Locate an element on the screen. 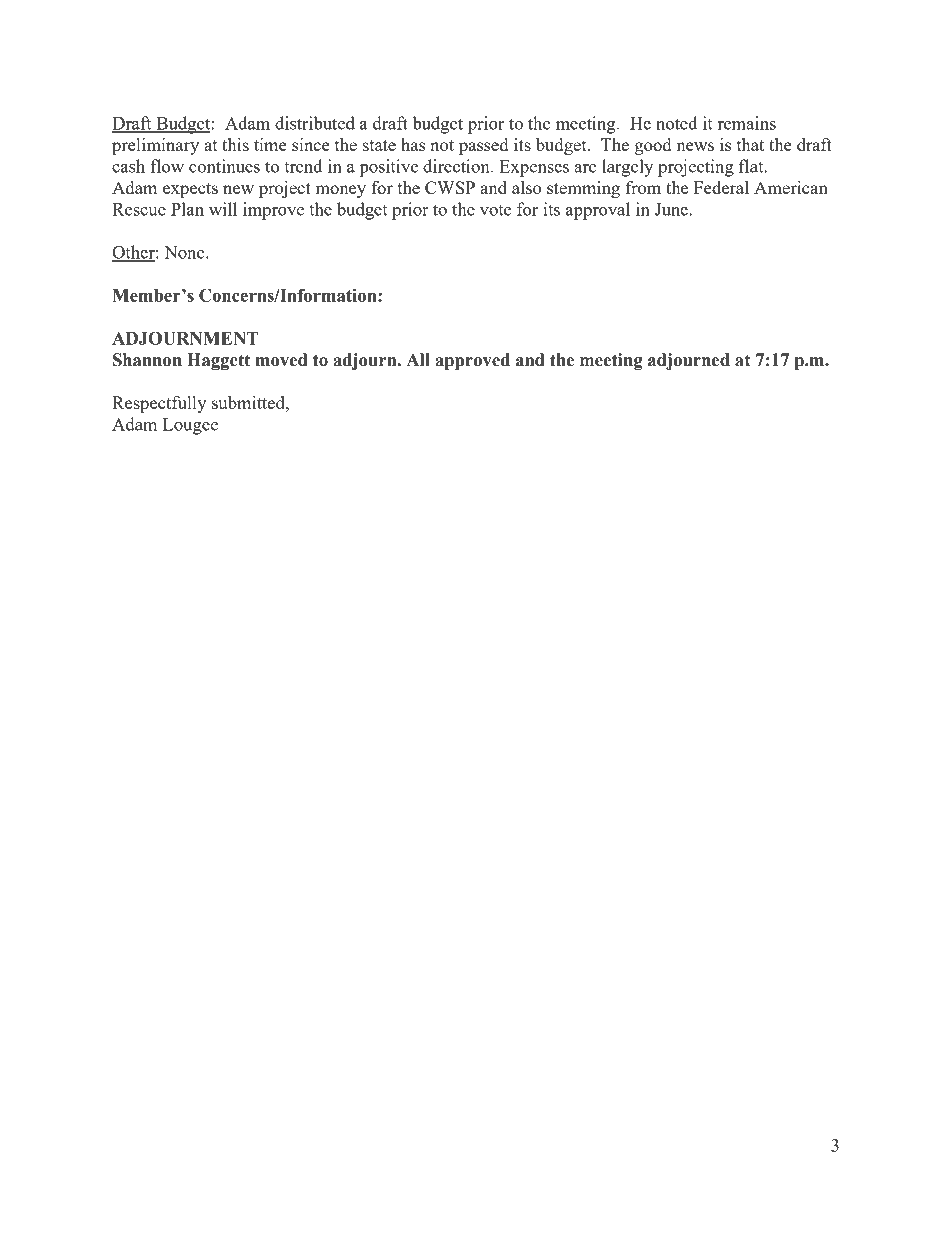  approval is located at coordinates (598, 211).
